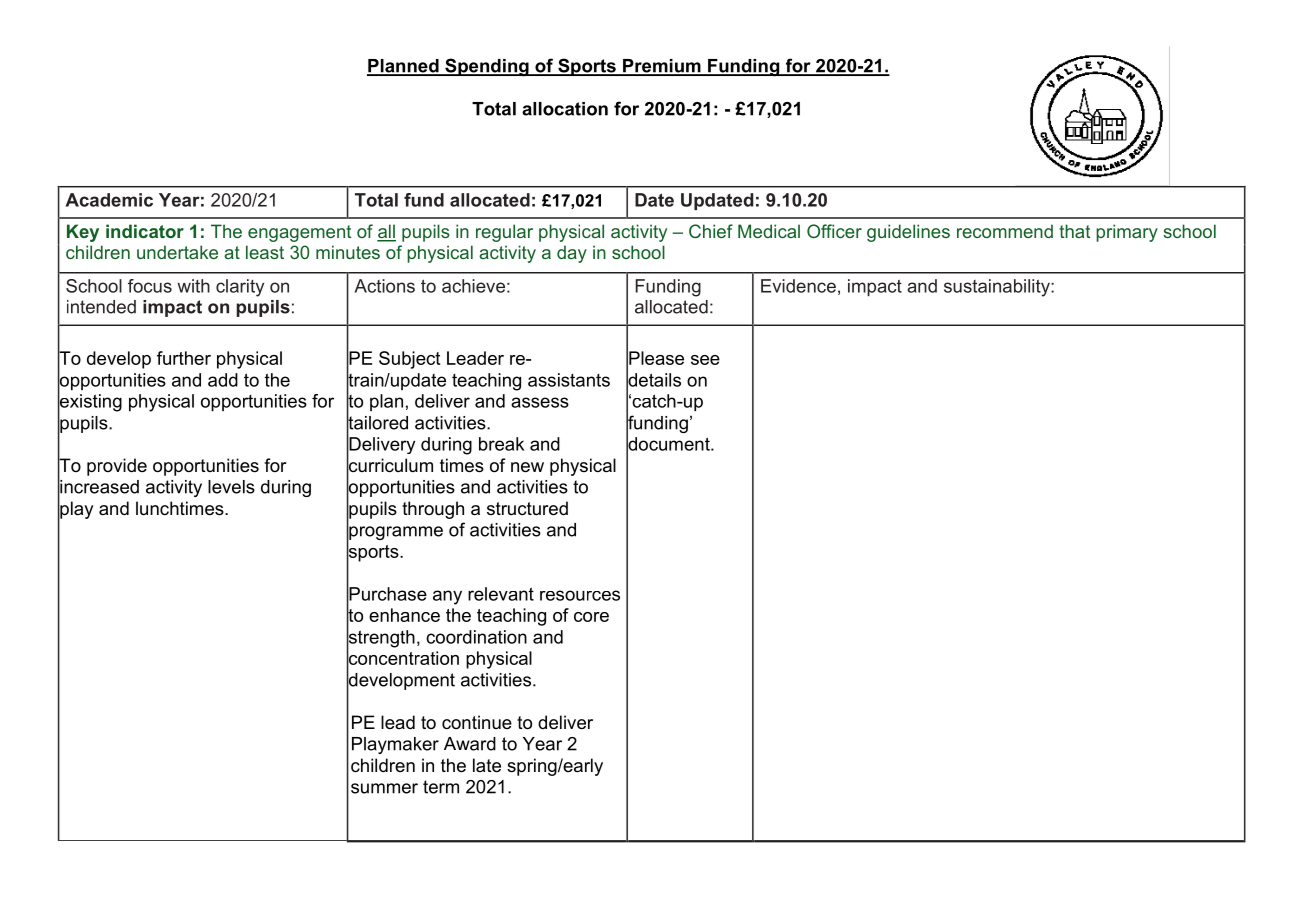 Image resolution: width=1308 pixels, height=924 pixels. Describe the element at coordinates (487, 67) in the screenshot. I see `Spending` at that location.
